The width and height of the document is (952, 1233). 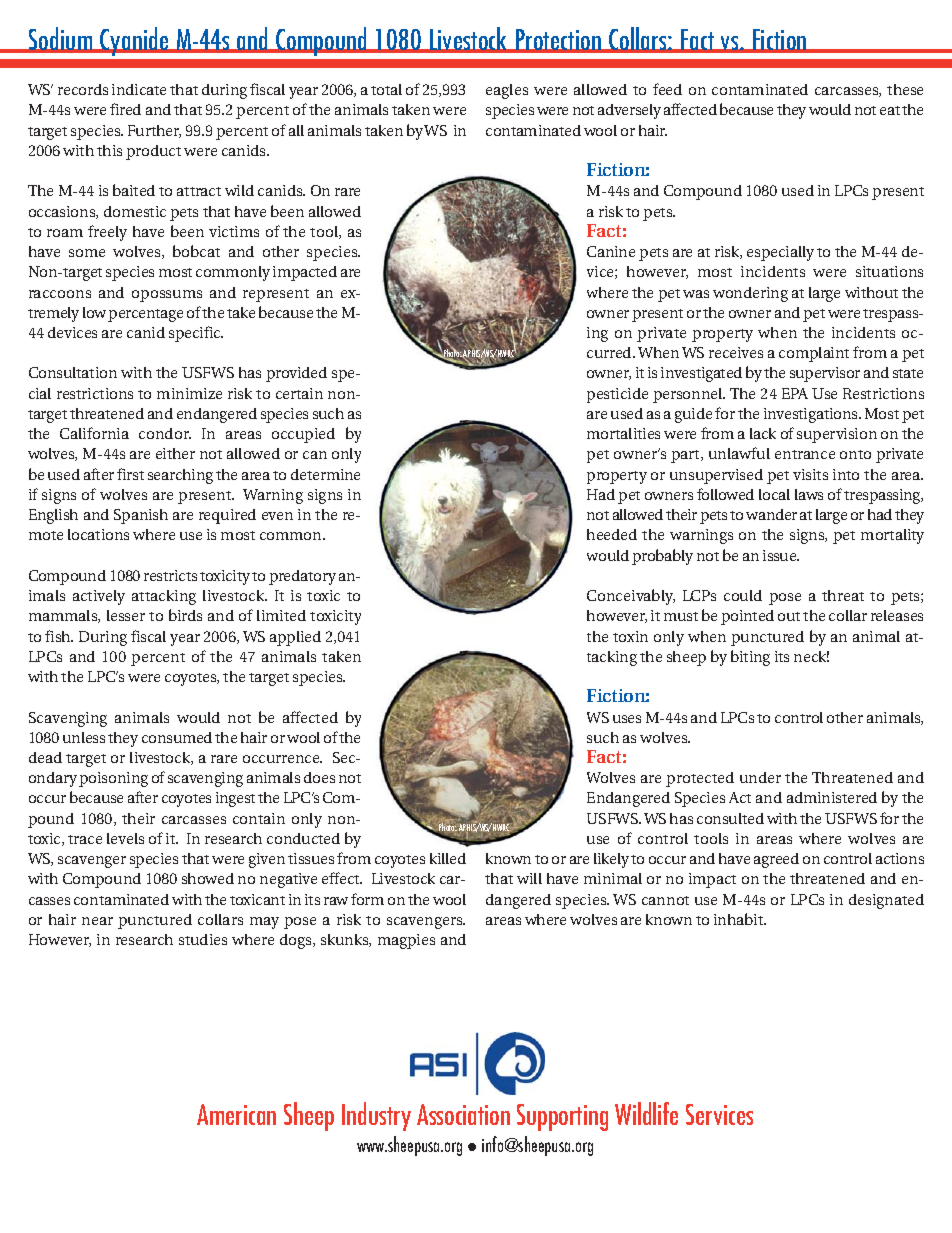 What do you see at coordinates (743, 595) in the document?
I see `could` at bounding box center [743, 595].
